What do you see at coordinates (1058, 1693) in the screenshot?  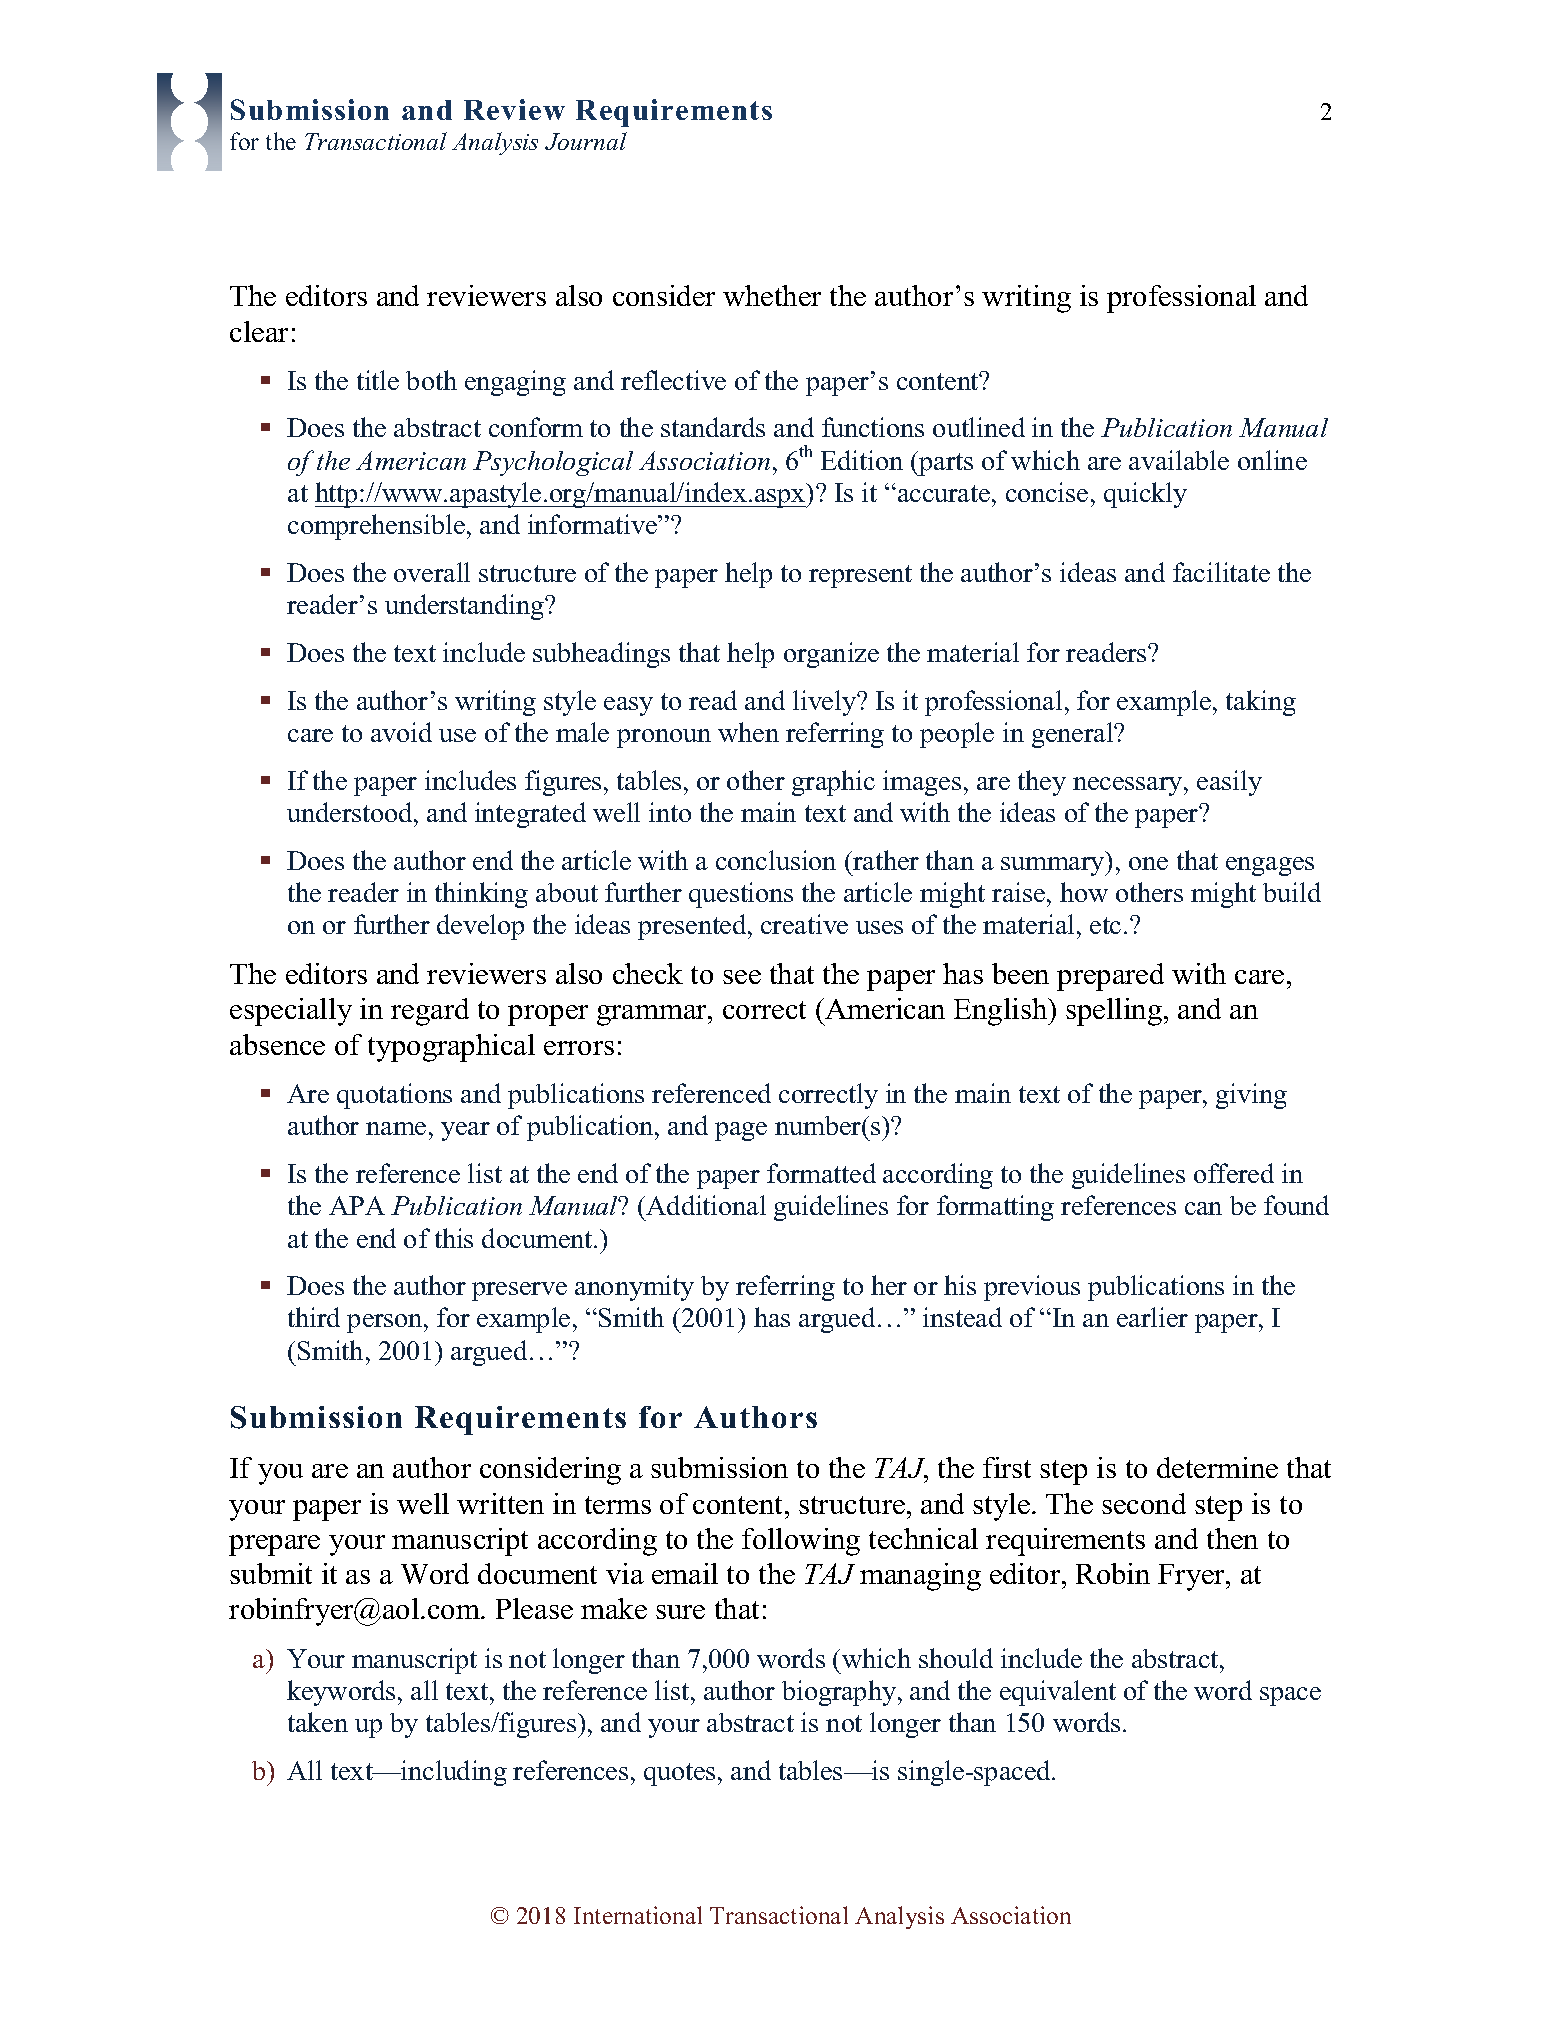 I see `equivalent` at bounding box center [1058, 1693].
